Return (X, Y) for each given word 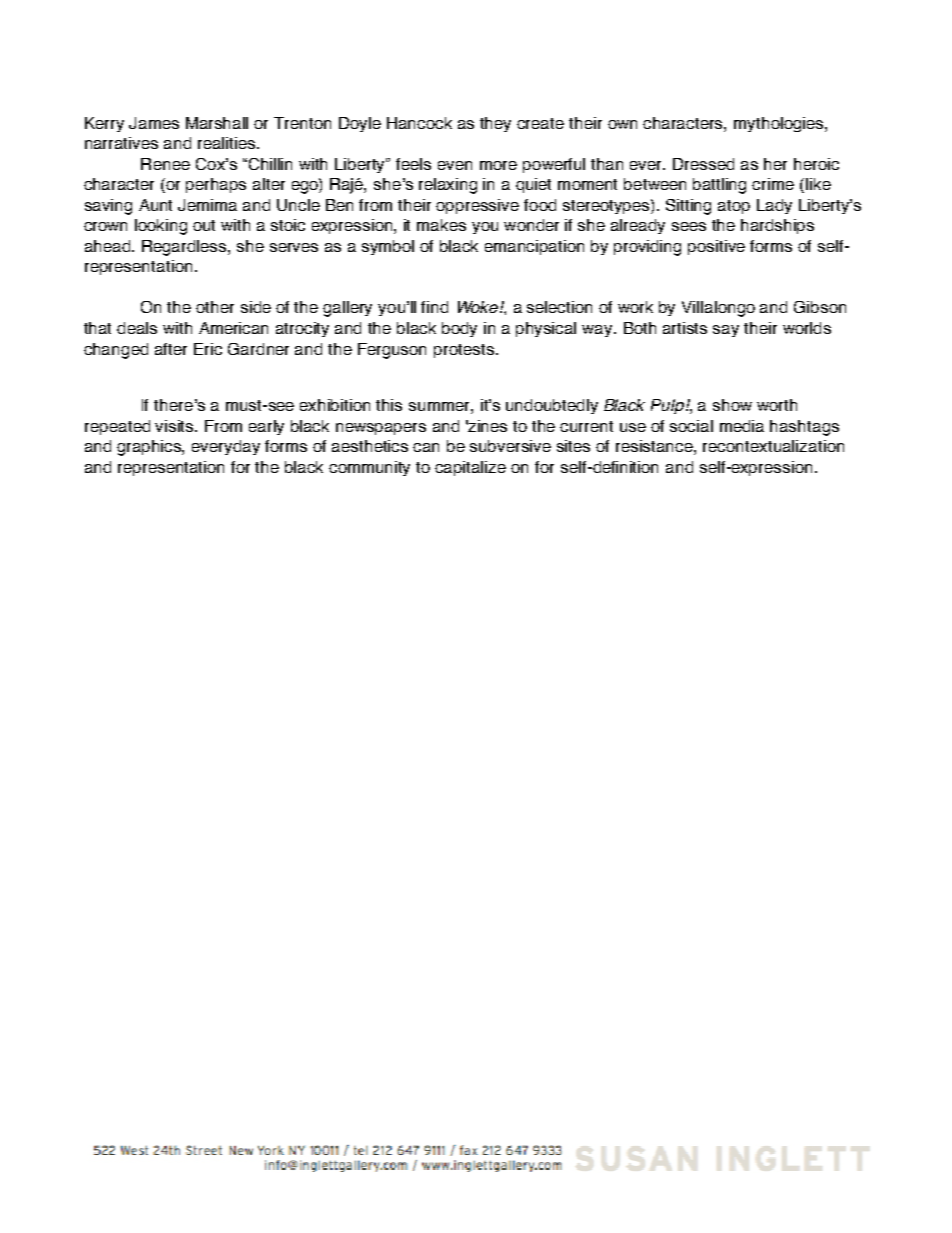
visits (175, 426)
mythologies (780, 124)
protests (464, 351)
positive (716, 247)
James (154, 123)
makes (441, 225)
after (171, 349)
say (726, 331)
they (495, 124)
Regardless (185, 248)
